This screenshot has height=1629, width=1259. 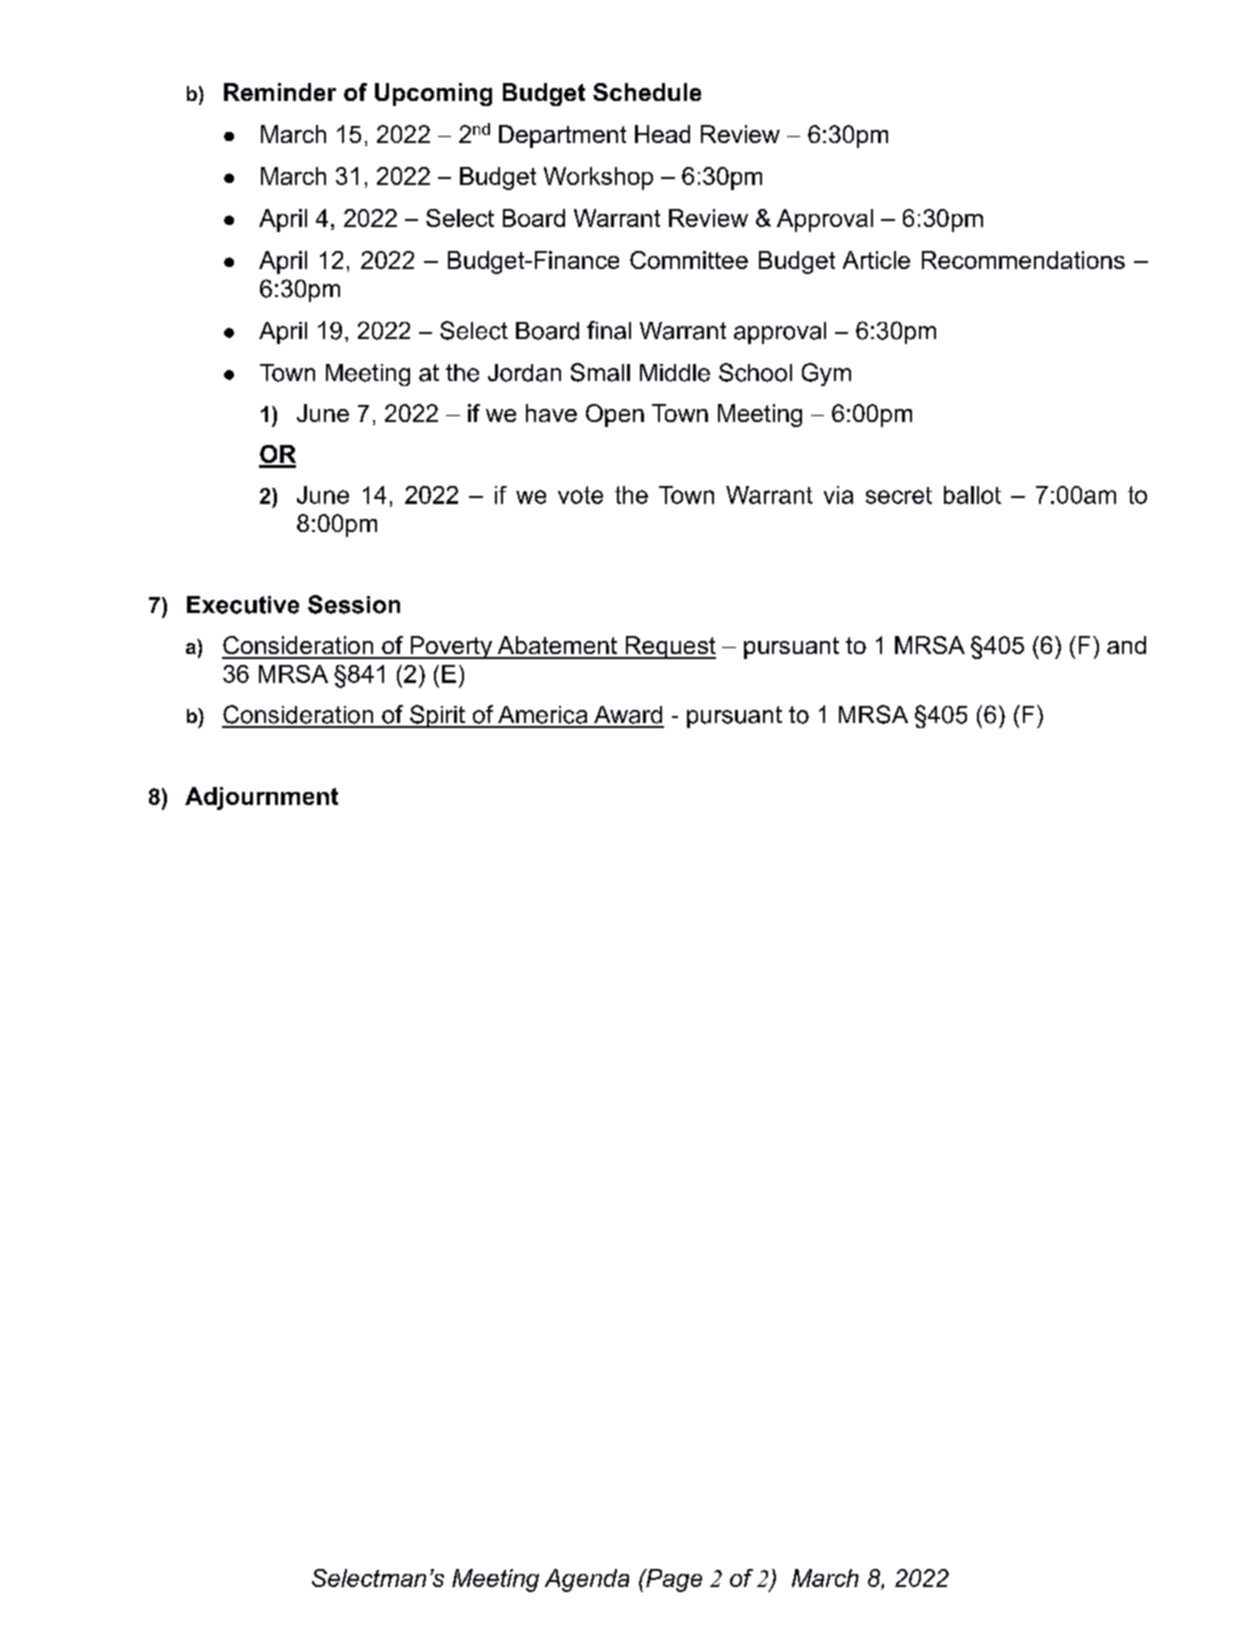 What do you see at coordinates (524, 373) in the screenshot?
I see `Jordan` at bounding box center [524, 373].
